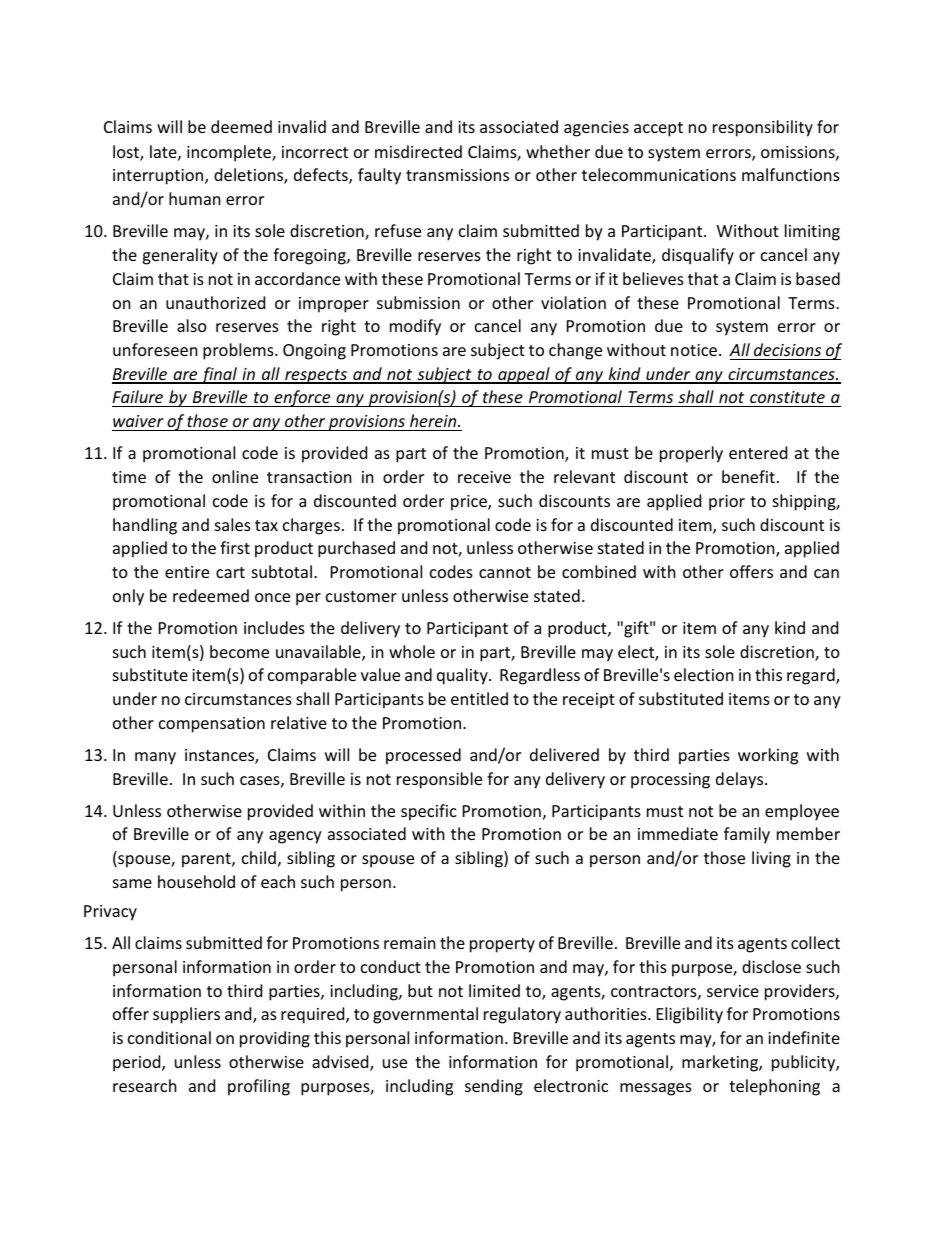 The height and width of the page is (1233, 952). What do you see at coordinates (787, 399) in the page?
I see `constitute` at bounding box center [787, 399].
